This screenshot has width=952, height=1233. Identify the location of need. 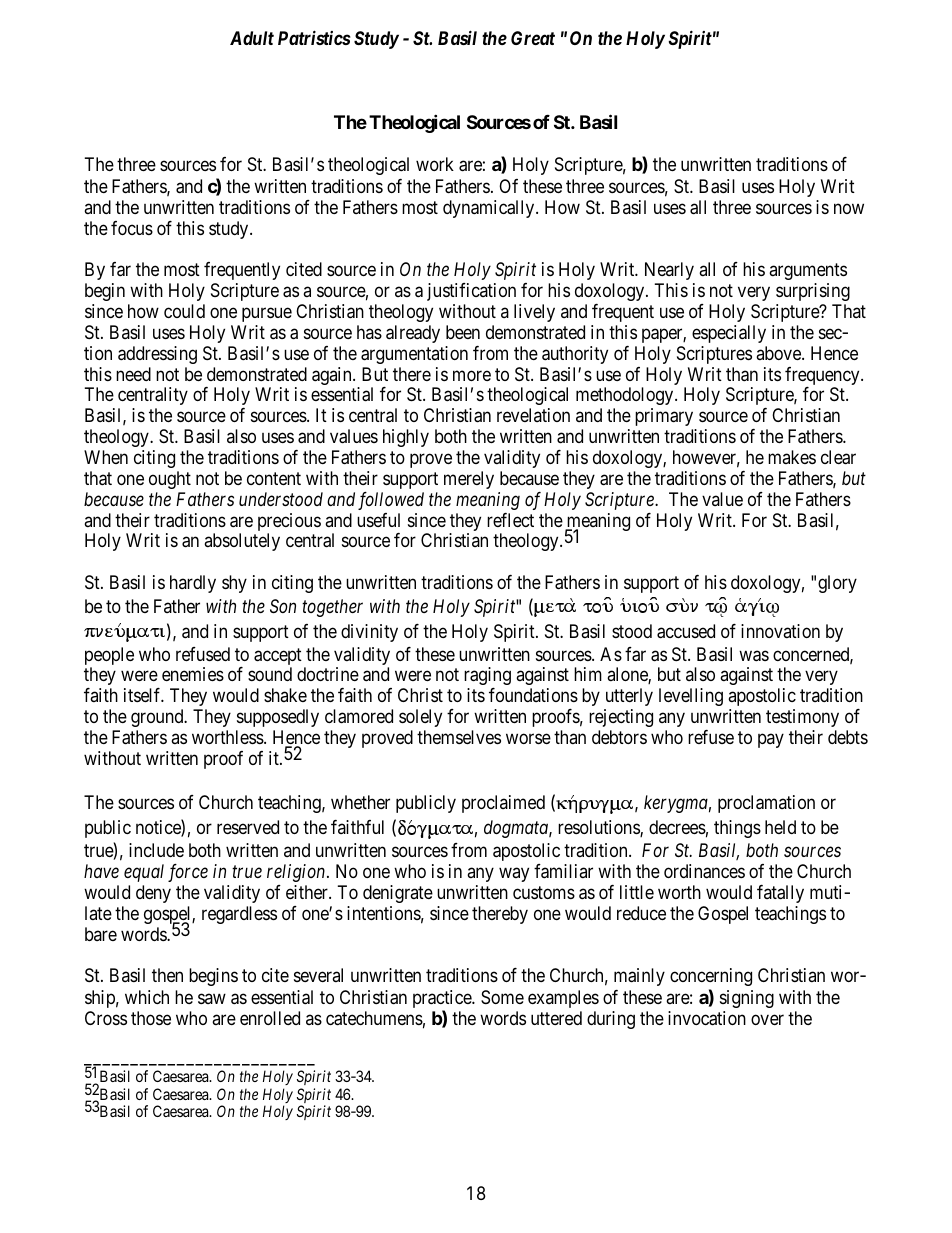
(133, 374).
